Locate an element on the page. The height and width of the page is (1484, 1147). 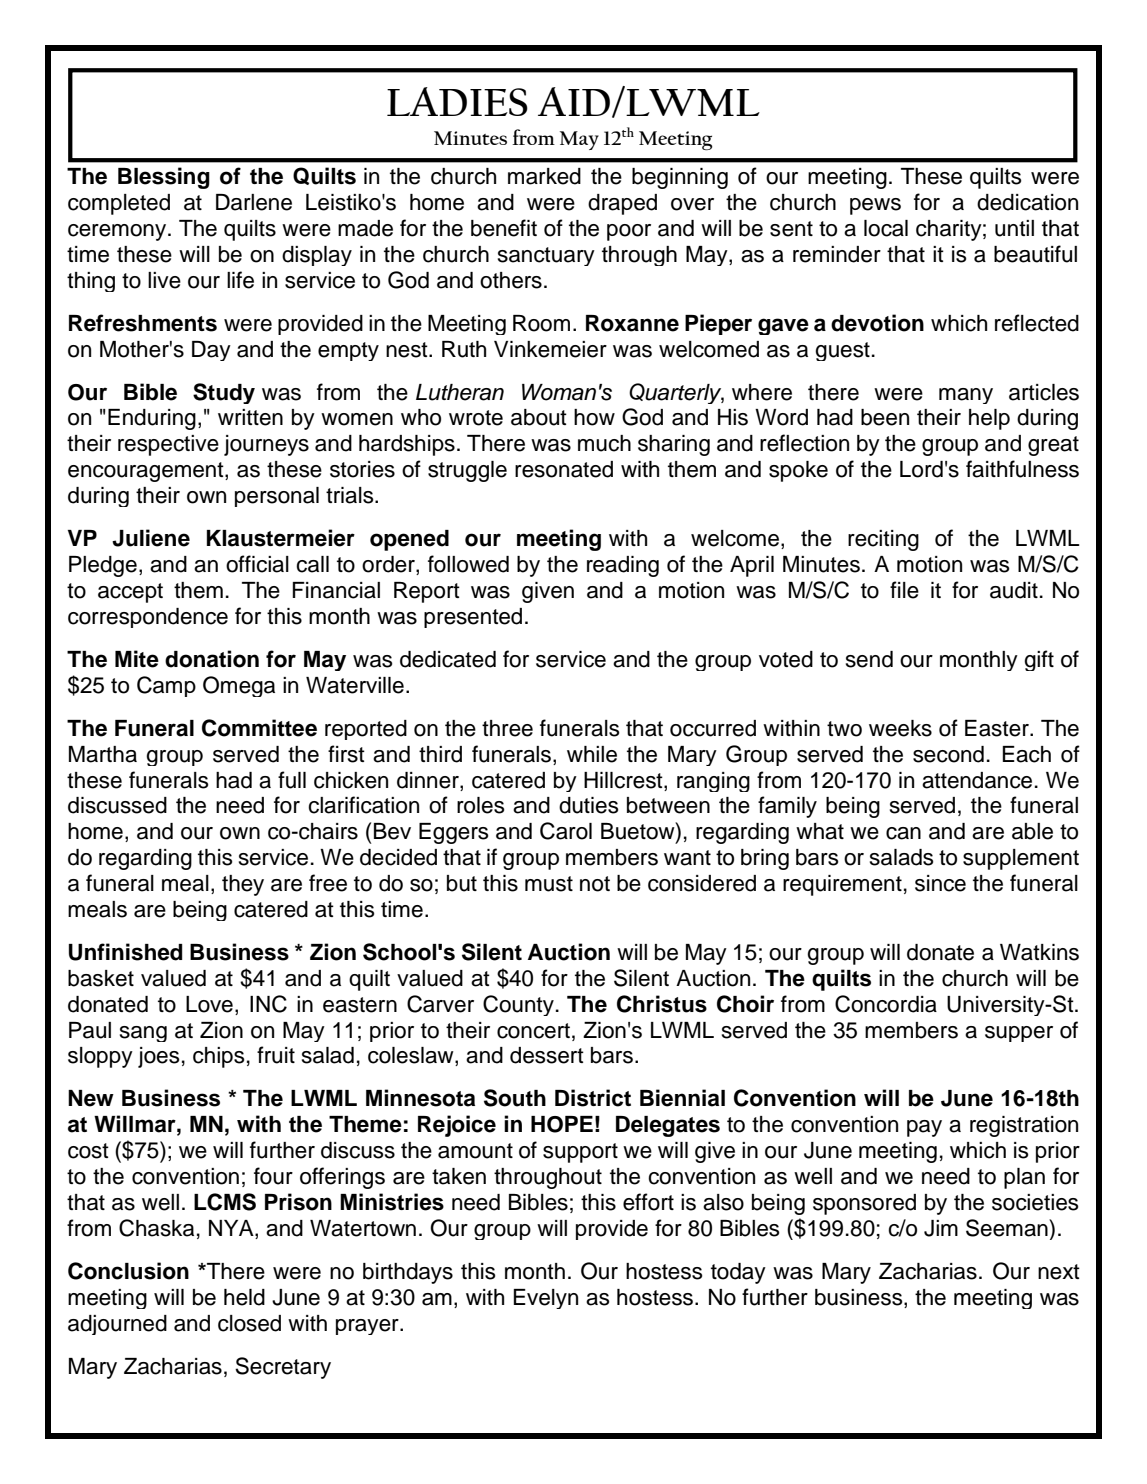
pews is located at coordinates (875, 206).
